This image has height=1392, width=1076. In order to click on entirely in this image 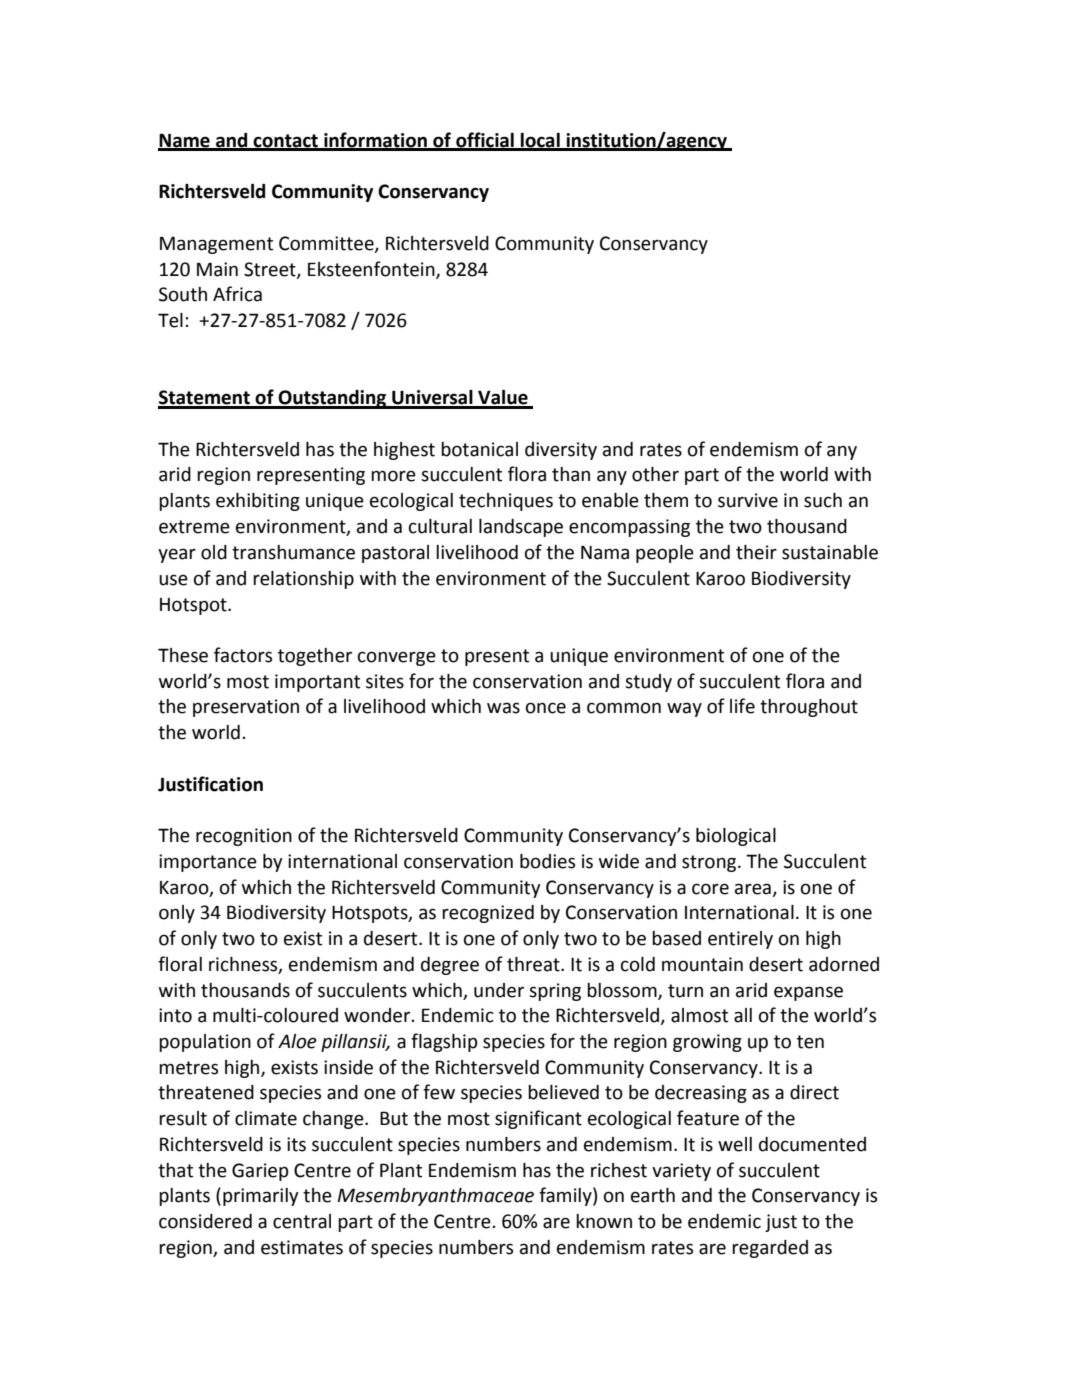, I will do `click(740, 940)`.
